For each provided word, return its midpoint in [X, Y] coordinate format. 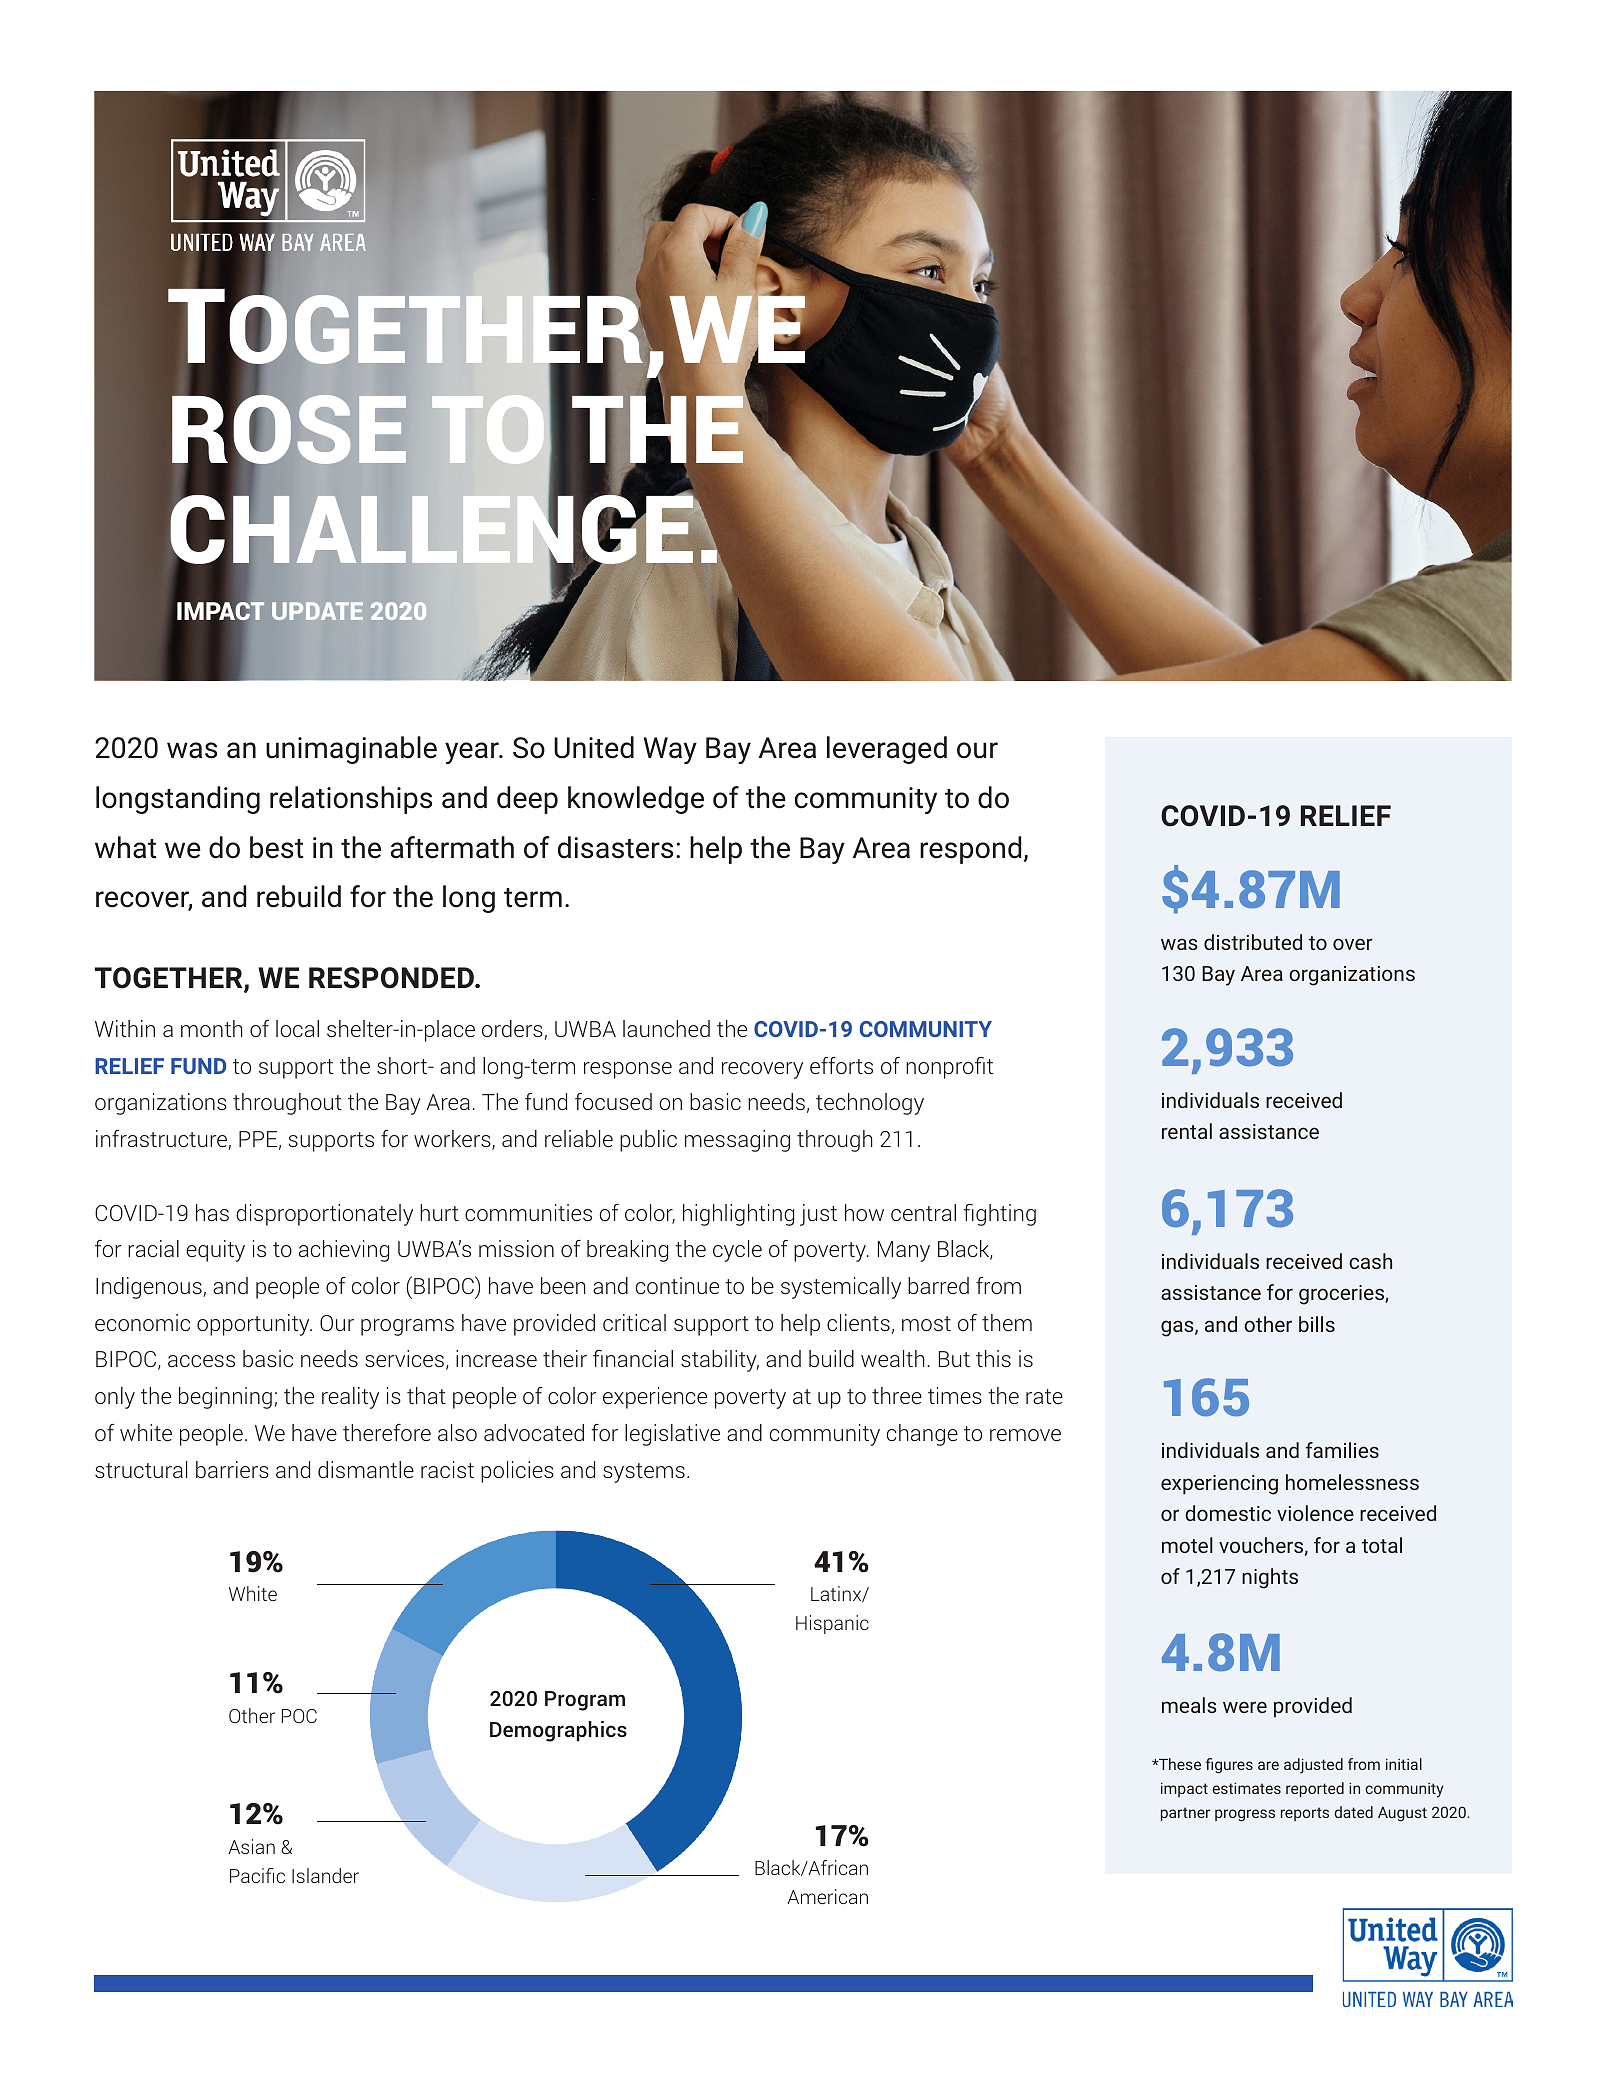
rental [1187, 1131]
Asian [251, 1846]
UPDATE [317, 611]
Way [670, 750]
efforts [841, 1065]
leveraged [887, 750]
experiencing [1219, 1485]
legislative [672, 1435]
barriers [232, 1469]
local [297, 1028]
